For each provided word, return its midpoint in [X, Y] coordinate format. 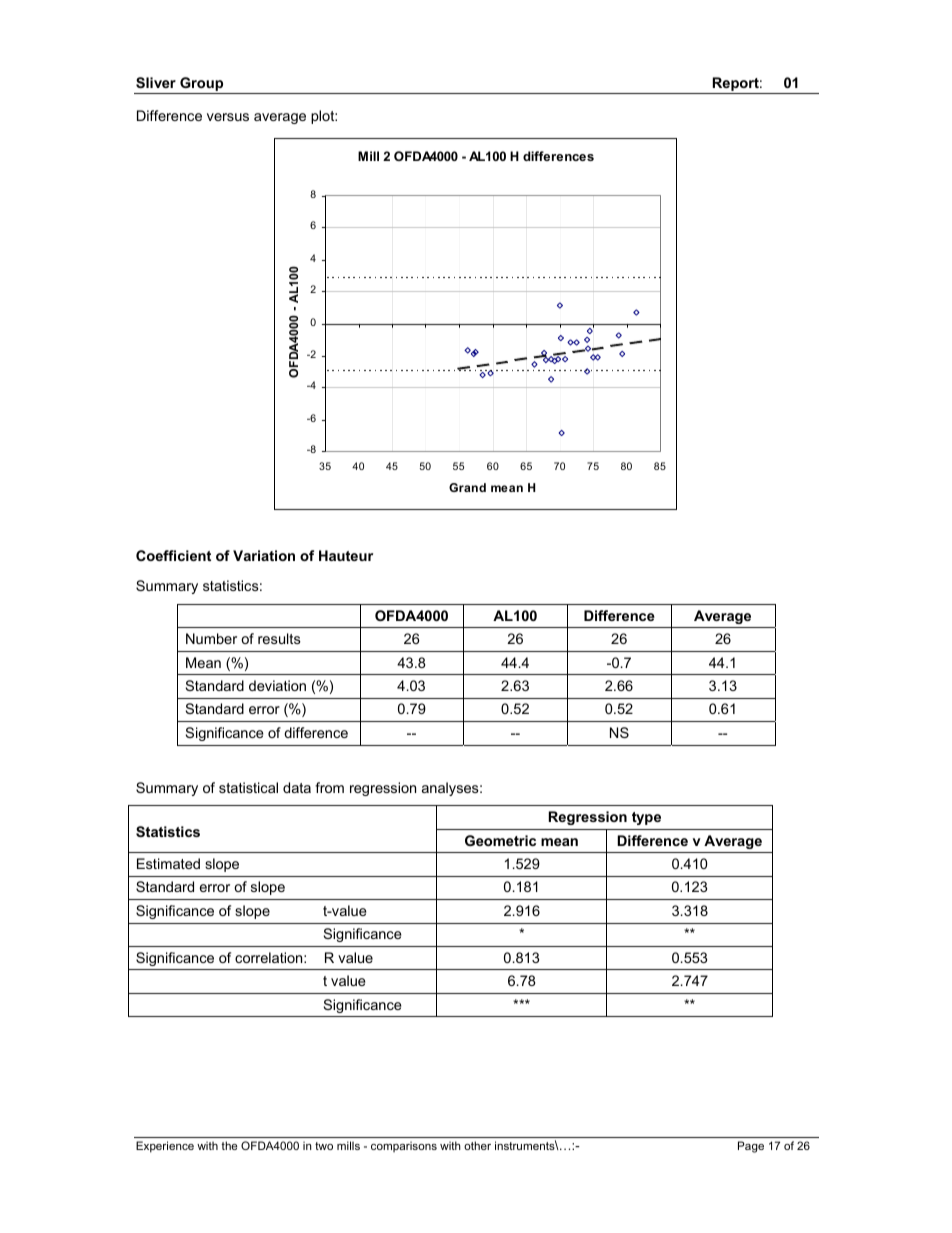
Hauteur [346, 555]
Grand [467, 487]
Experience [165, 1147]
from [329, 787]
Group [202, 85]
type [646, 818]
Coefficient [173, 555]
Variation [264, 555]
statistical [248, 787]
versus [228, 117]
